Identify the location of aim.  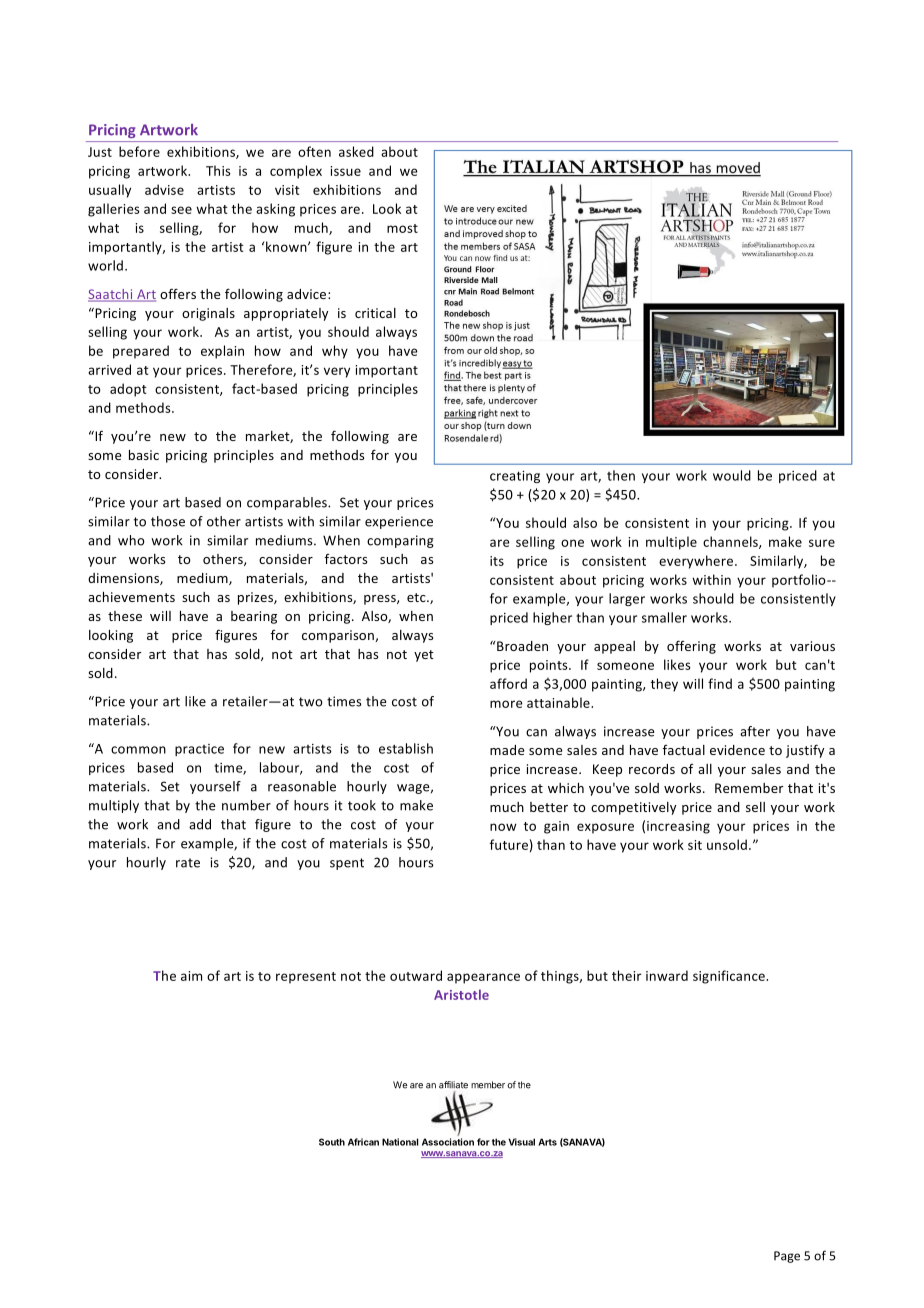
(191, 976).
